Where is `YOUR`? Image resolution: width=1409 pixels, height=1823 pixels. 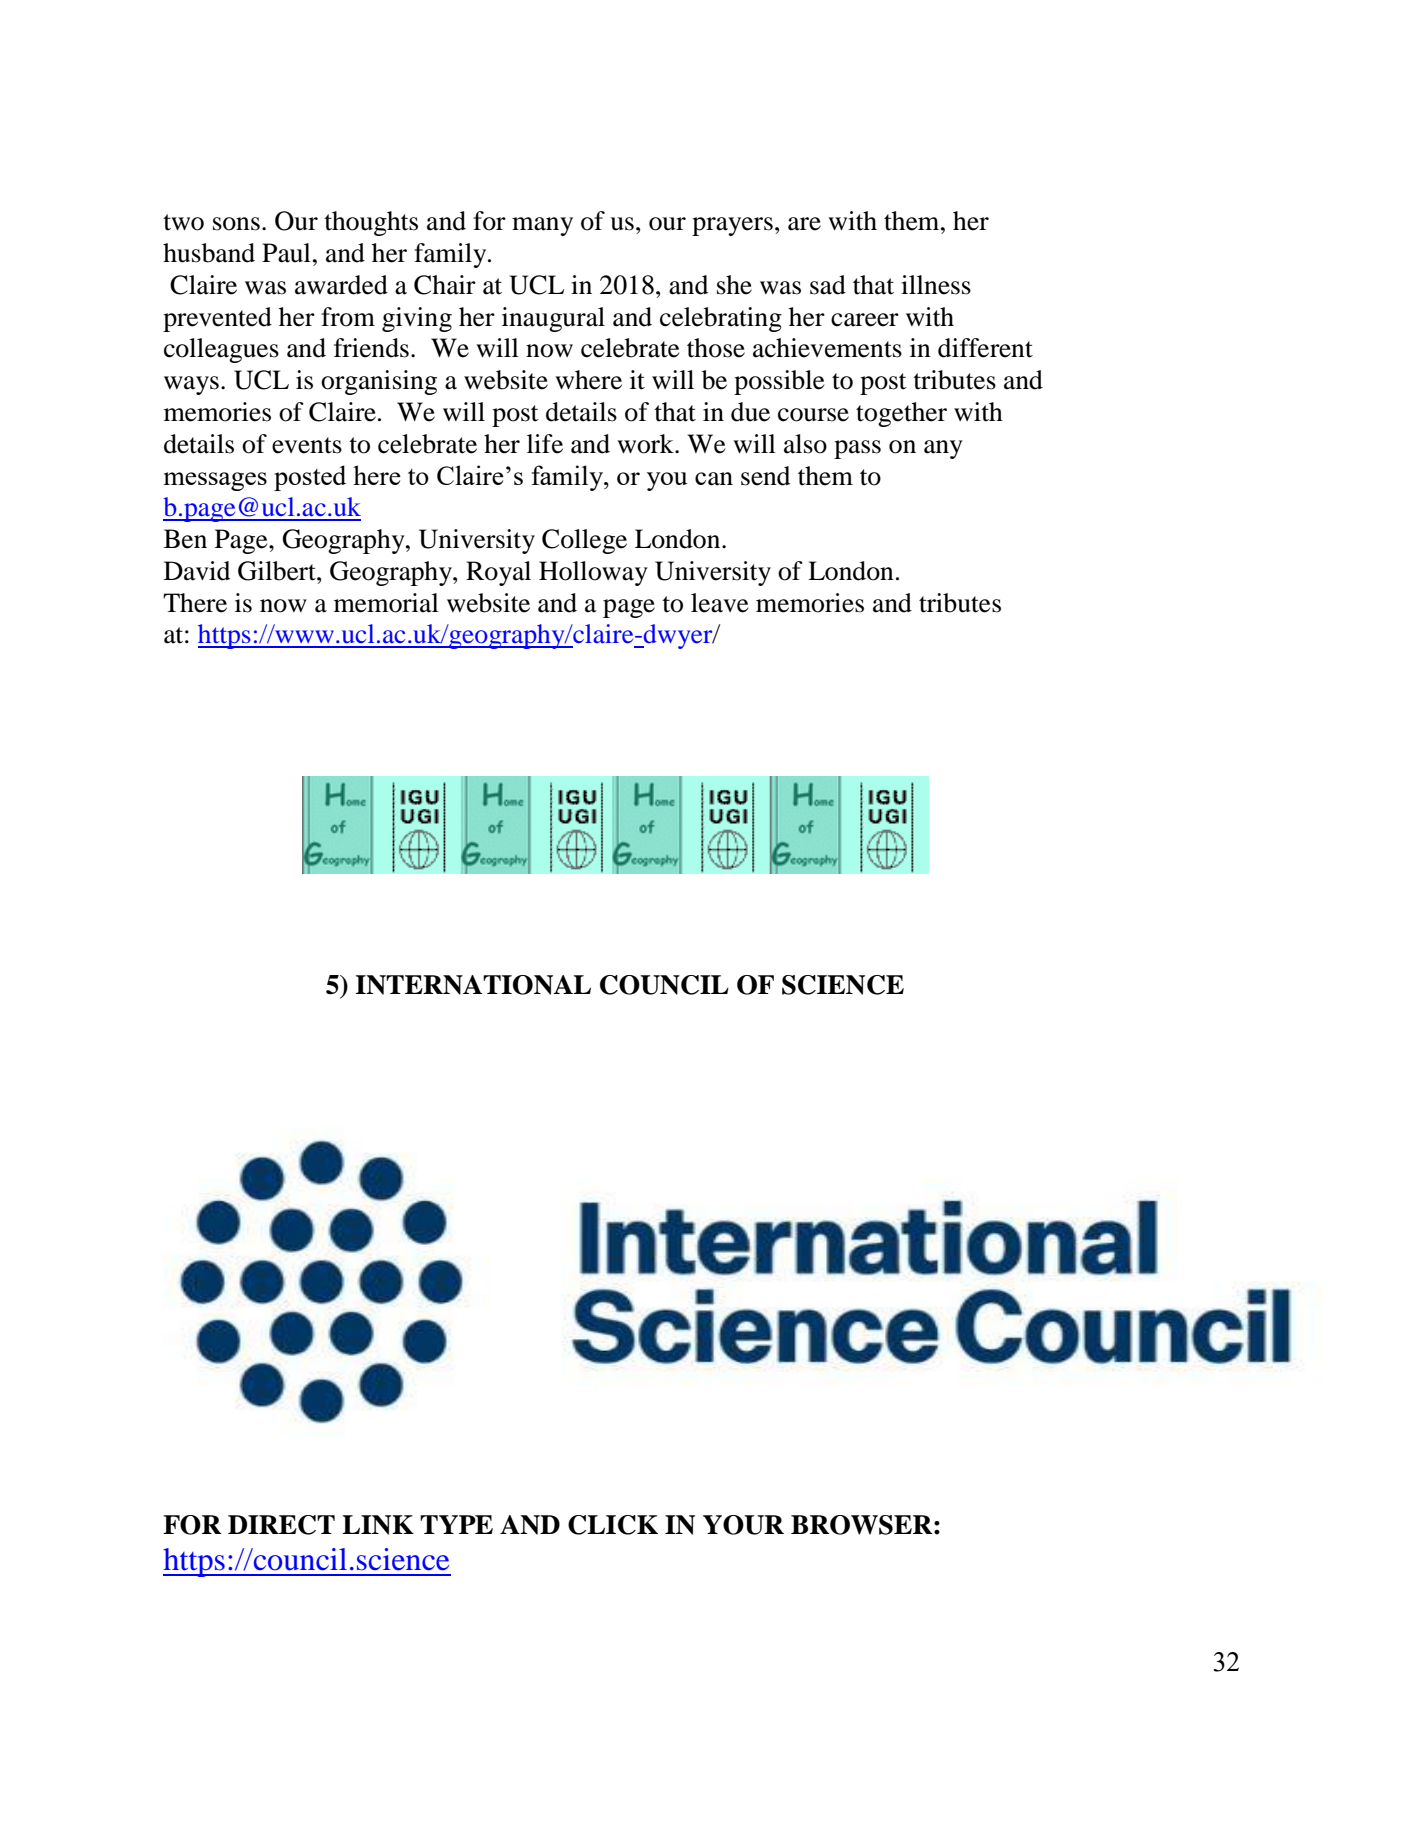 YOUR is located at coordinates (743, 1525).
